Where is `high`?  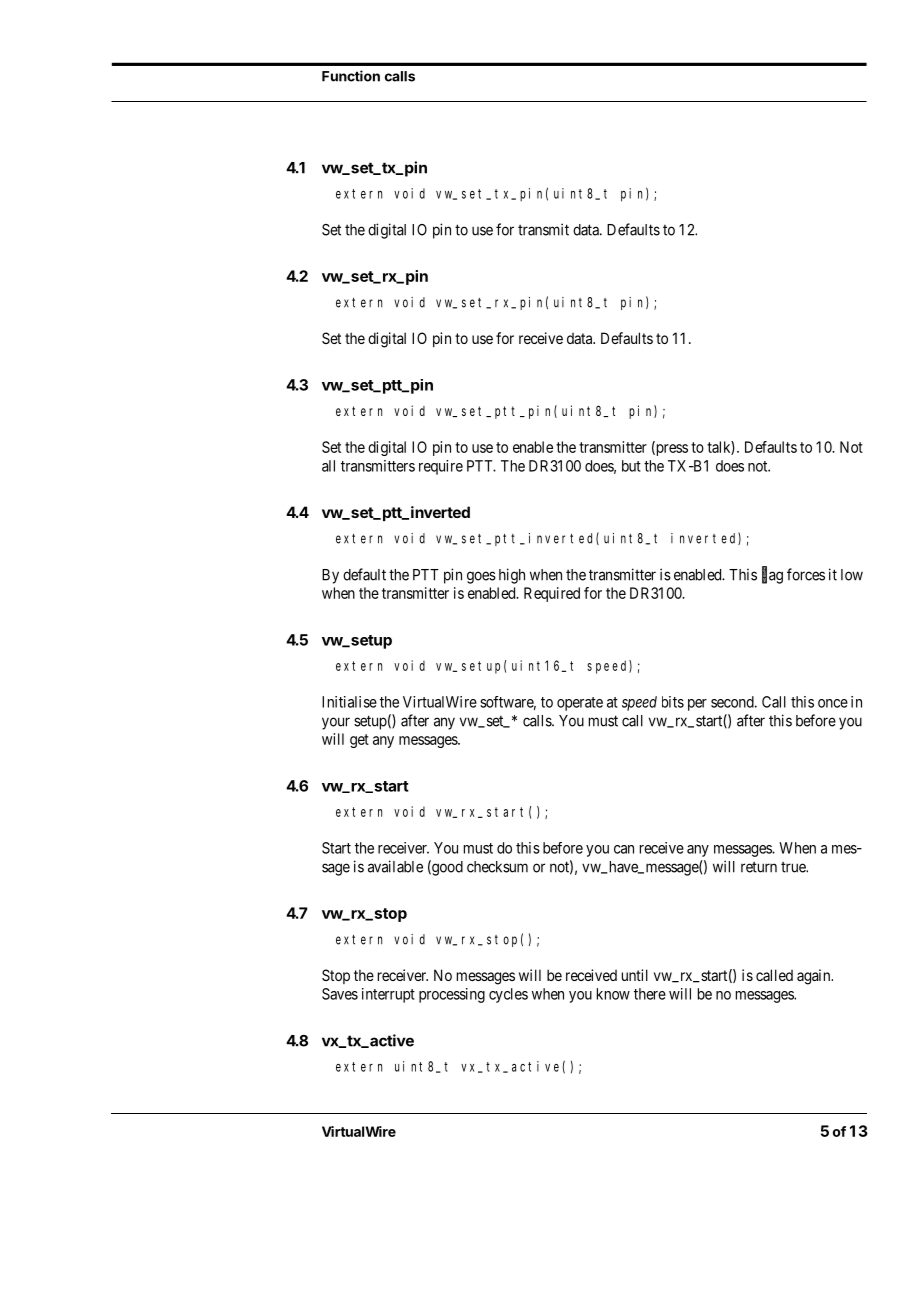
high is located at coordinates (512, 576).
